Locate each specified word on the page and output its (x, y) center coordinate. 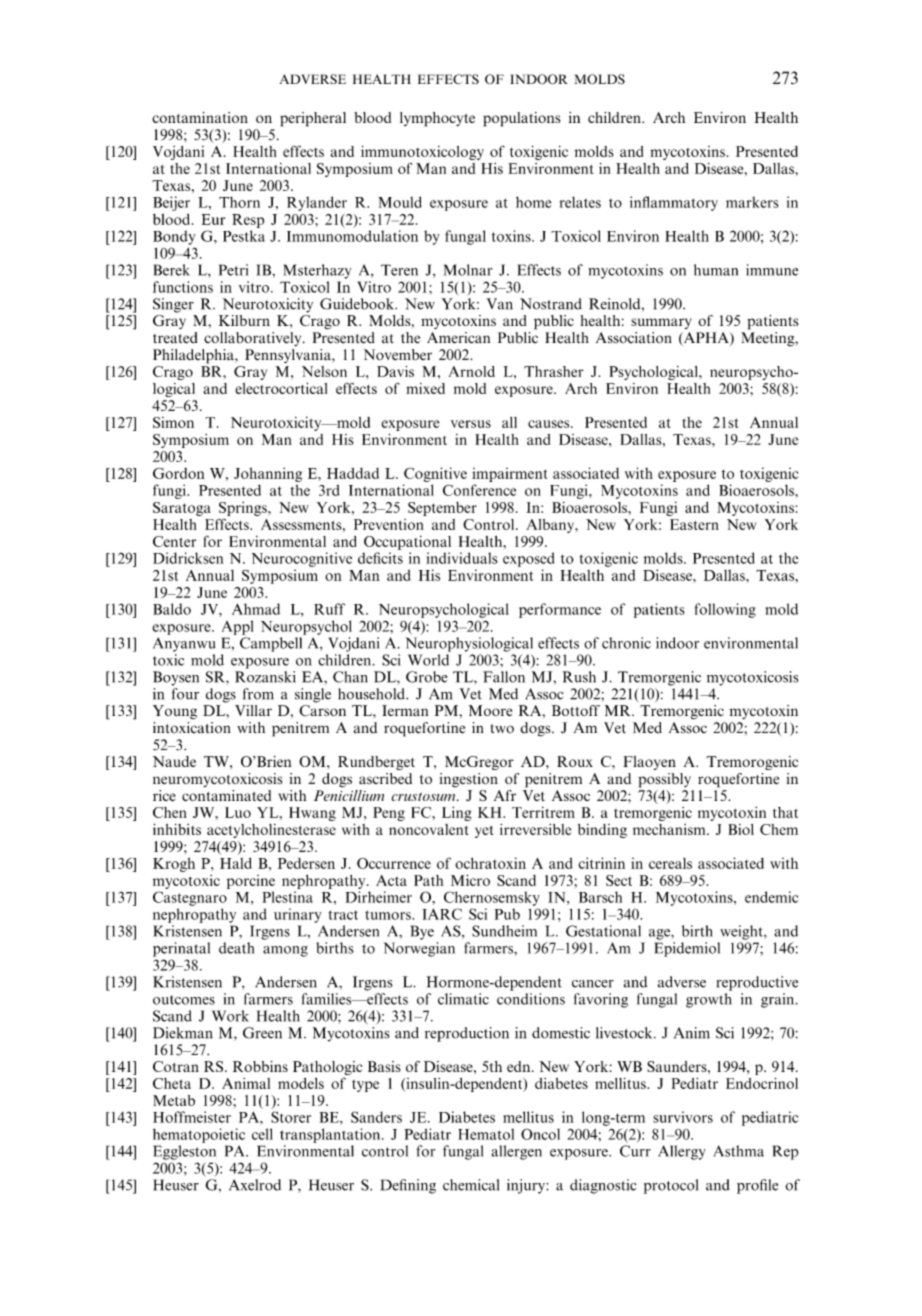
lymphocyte (437, 119)
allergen (516, 1152)
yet (484, 831)
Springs (244, 509)
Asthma (739, 1151)
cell (262, 1134)
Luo (238, 812)
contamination (200, 117)
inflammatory (674, 203)
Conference (479, 490)
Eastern (694, 524)
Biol (741, 829)
